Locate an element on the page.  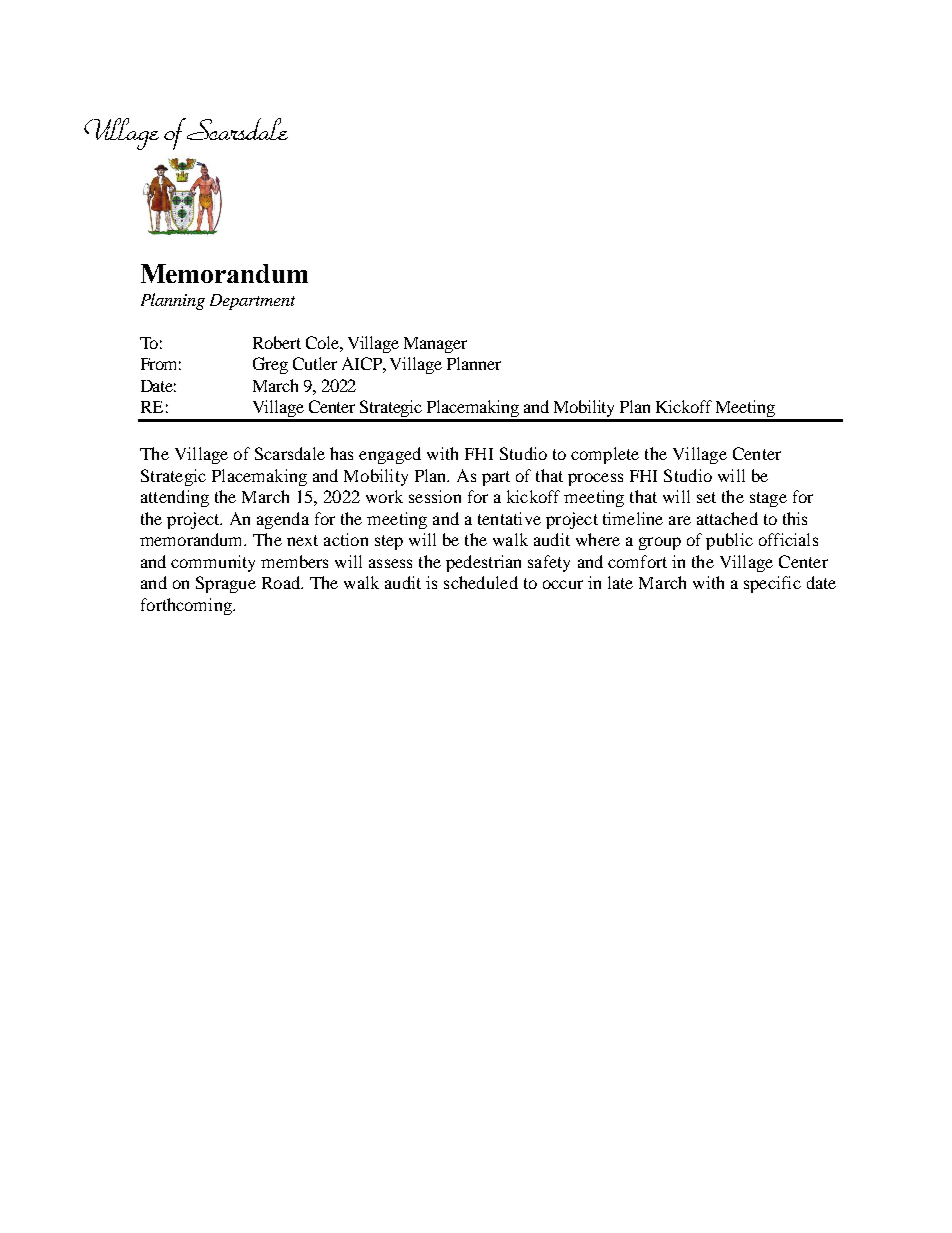
public is located at coordinates (729, 541).
